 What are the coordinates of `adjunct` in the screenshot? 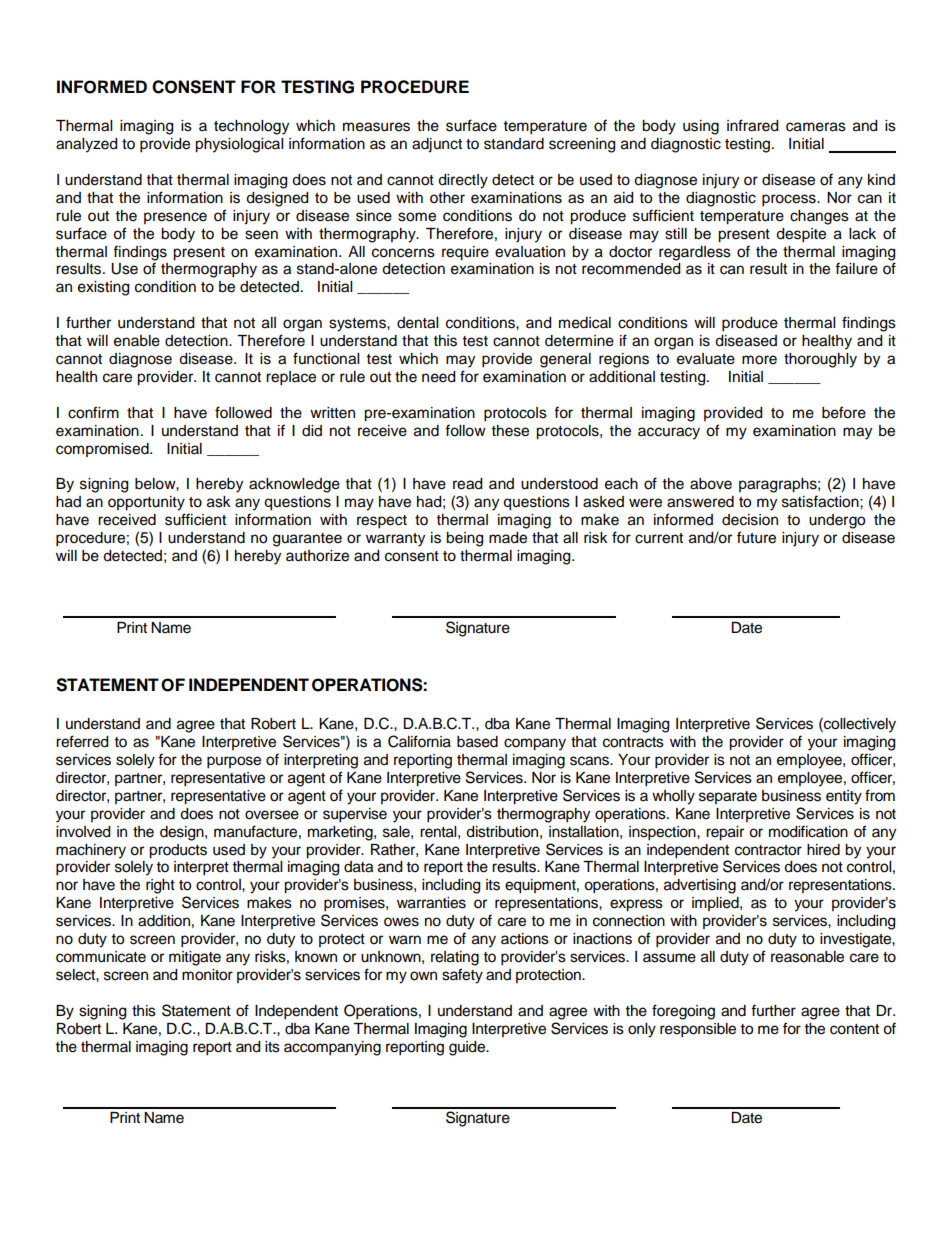 It's located at (437, 145).
